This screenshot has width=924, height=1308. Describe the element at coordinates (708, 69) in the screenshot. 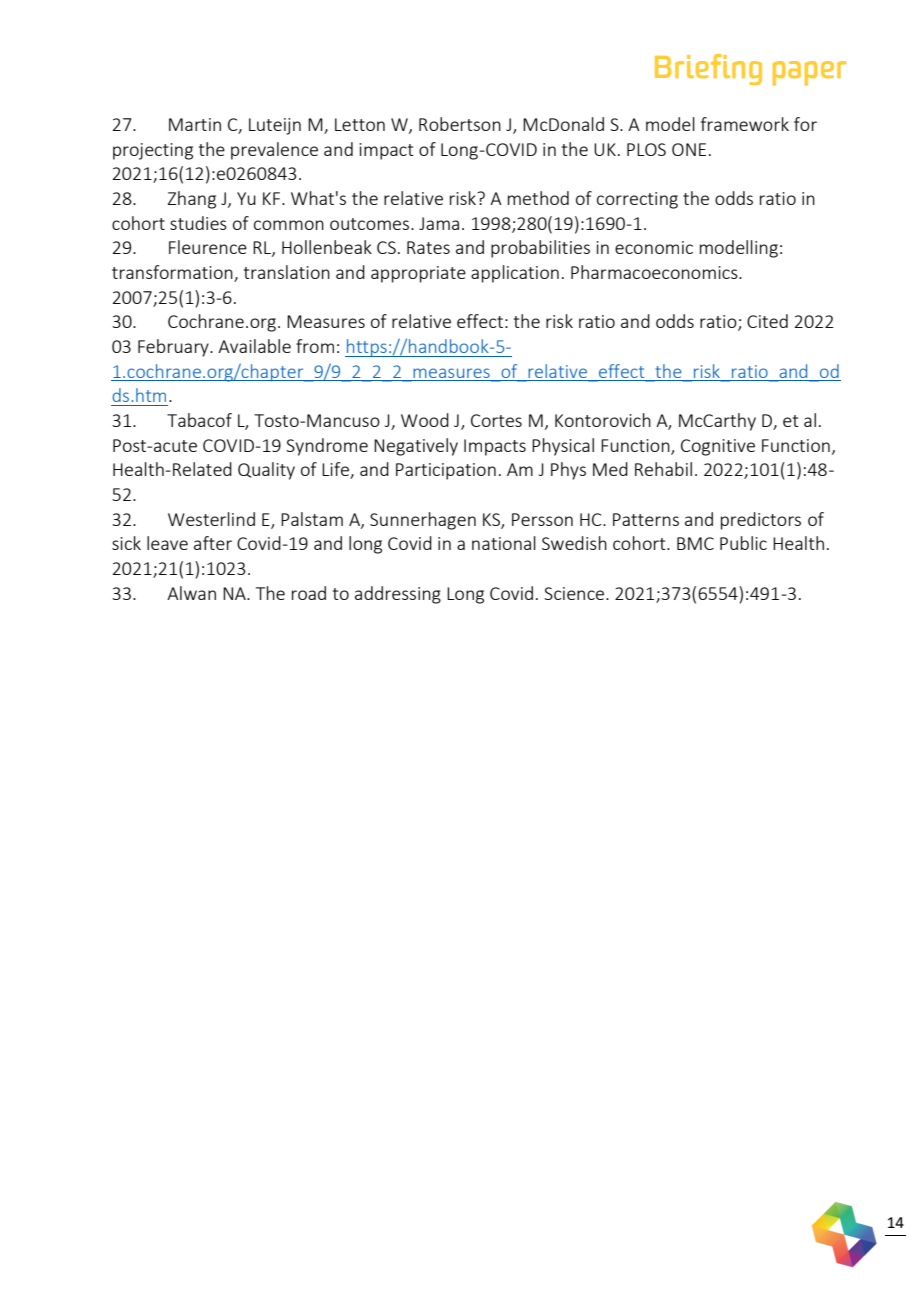

I see `Briefing` at that location.
